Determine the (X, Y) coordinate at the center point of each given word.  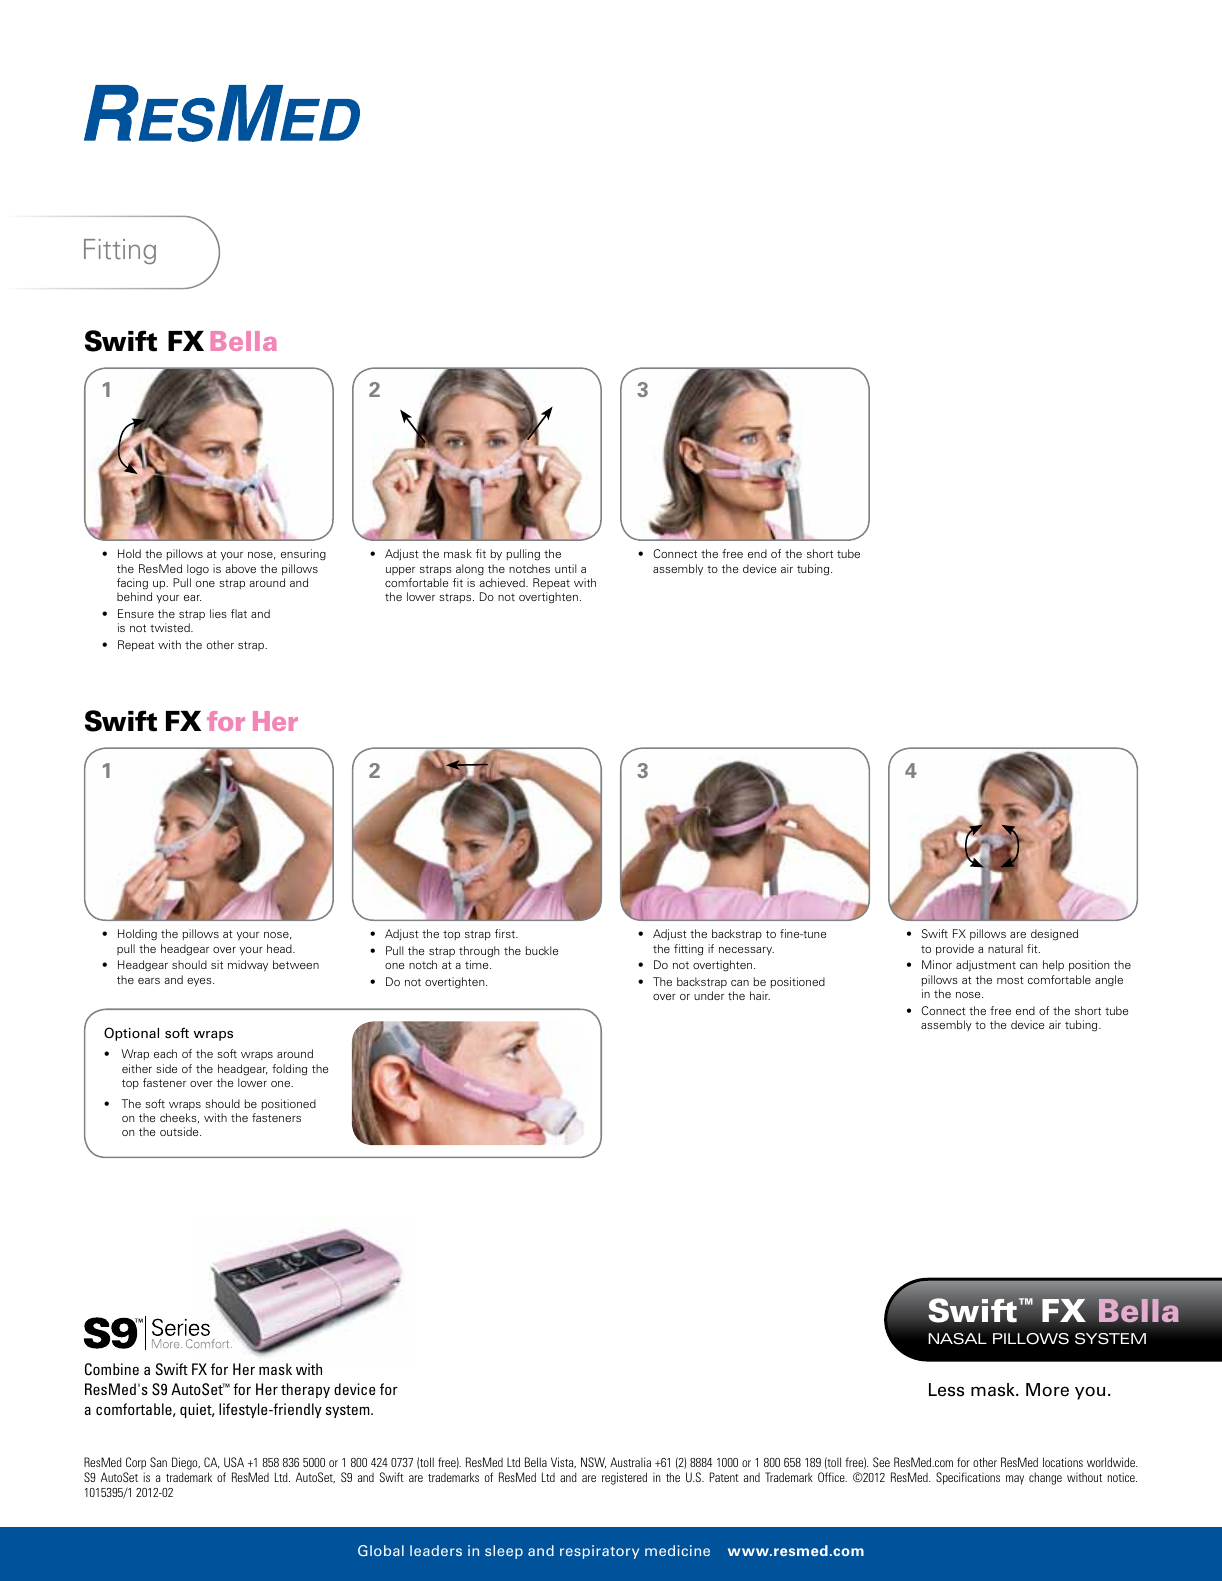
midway (248, 966)
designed (1054, 935)
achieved (503, 582)
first (506, 933)
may (1015, 1480)
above (240, 568)
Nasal (957, 1339)
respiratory (599, 1552)
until (565, 568)
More (1047, 1390)
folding (289, 1070)
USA (234, 1462)
